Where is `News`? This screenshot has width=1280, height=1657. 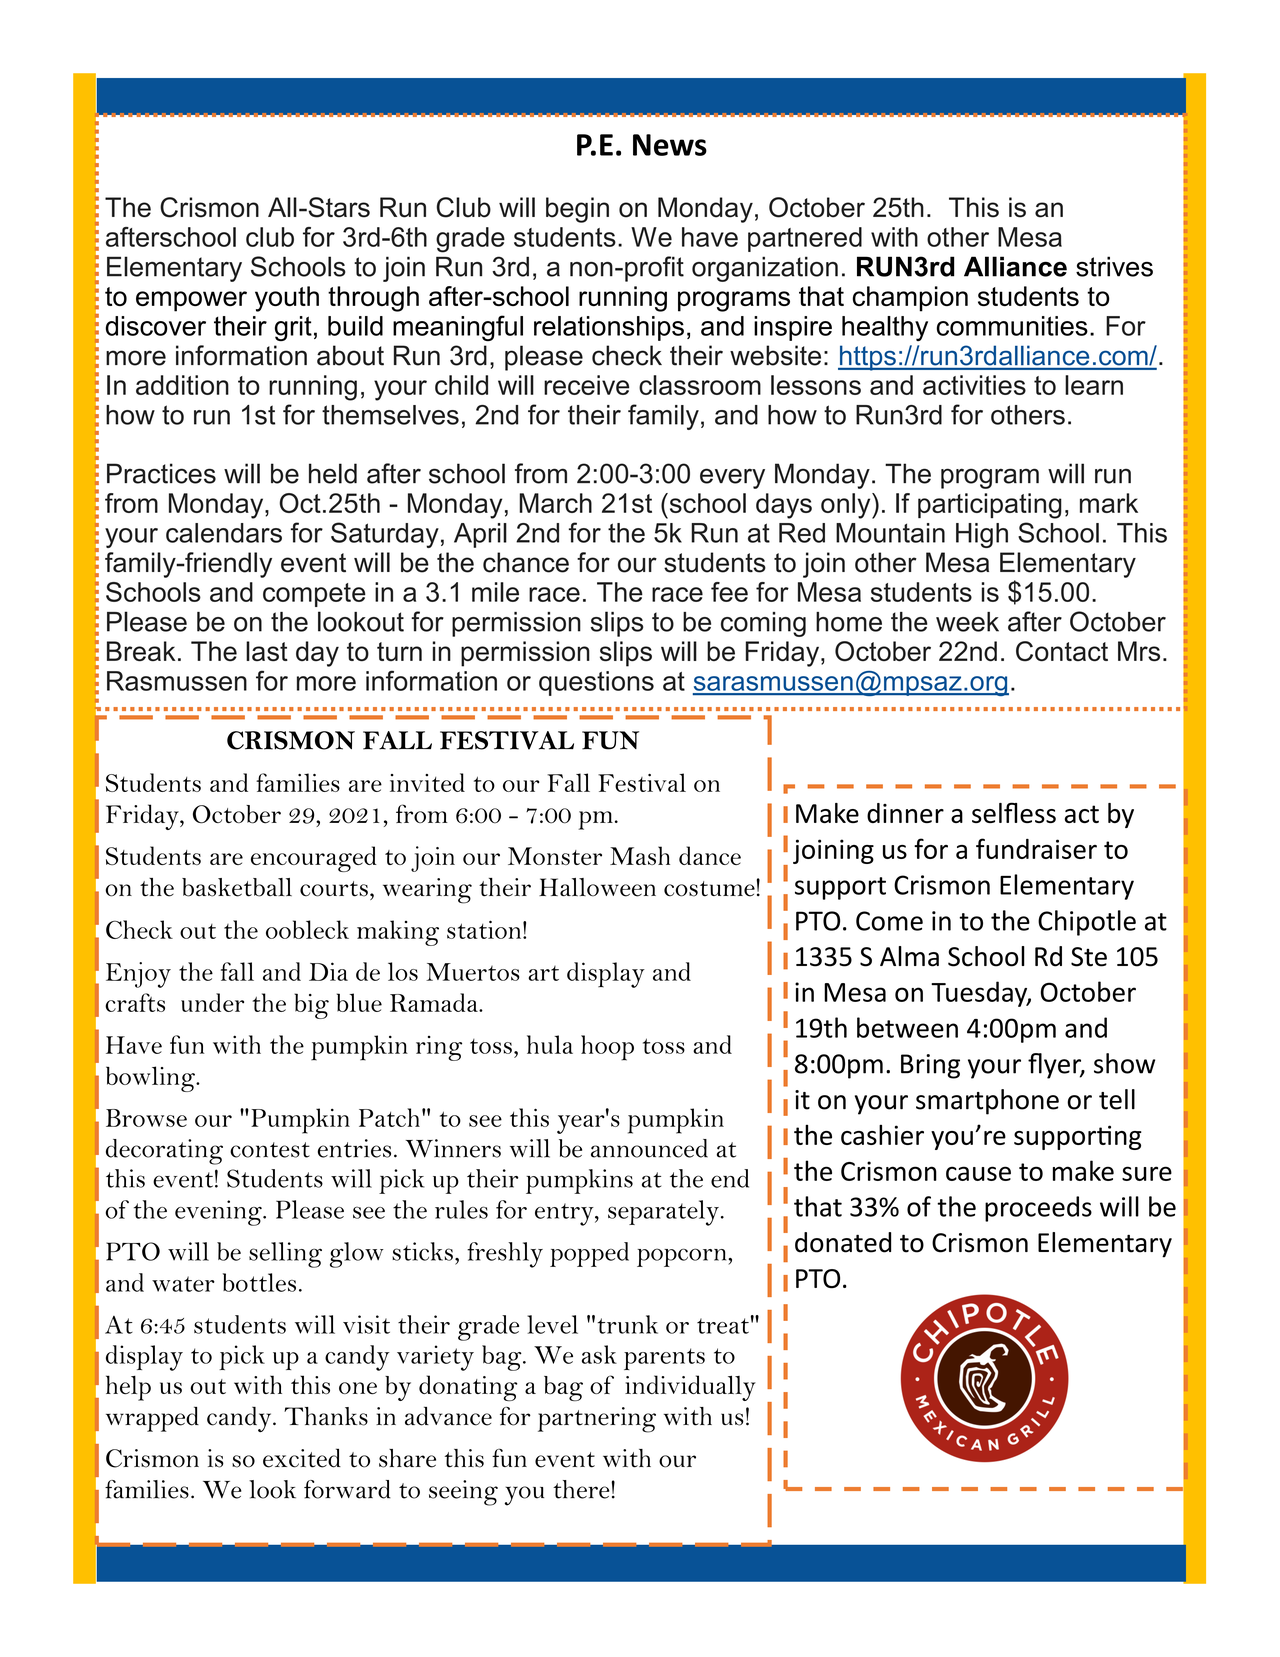 News is located at coordinates (670, 145).
